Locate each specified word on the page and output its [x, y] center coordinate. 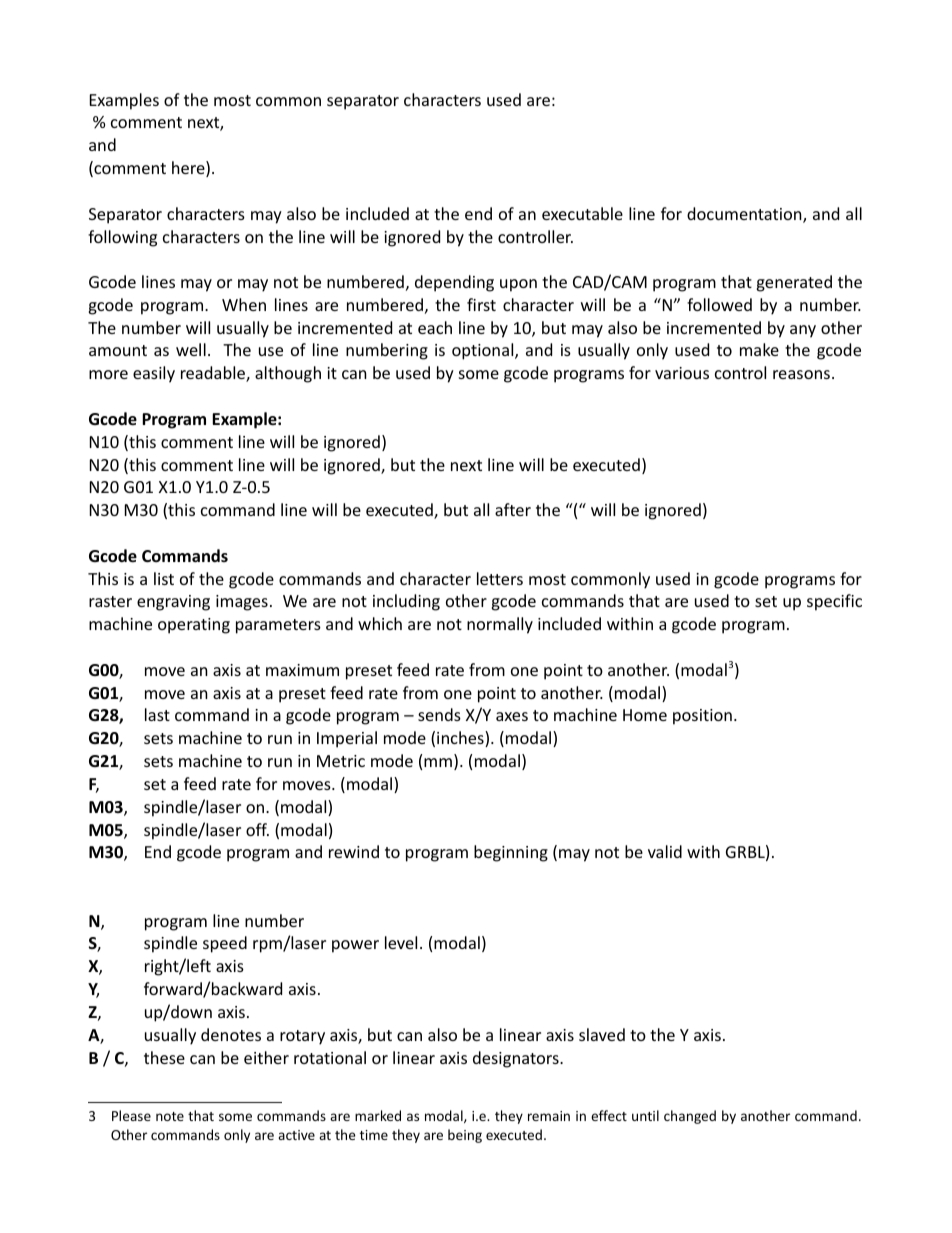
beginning [511, 853]
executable [582, 213]
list [164, 578]
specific [834, 602]
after [513, 509]
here [189, 169]
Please [131, 1115]
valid [665, 851]
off [257, 829]
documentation [745, 215]
